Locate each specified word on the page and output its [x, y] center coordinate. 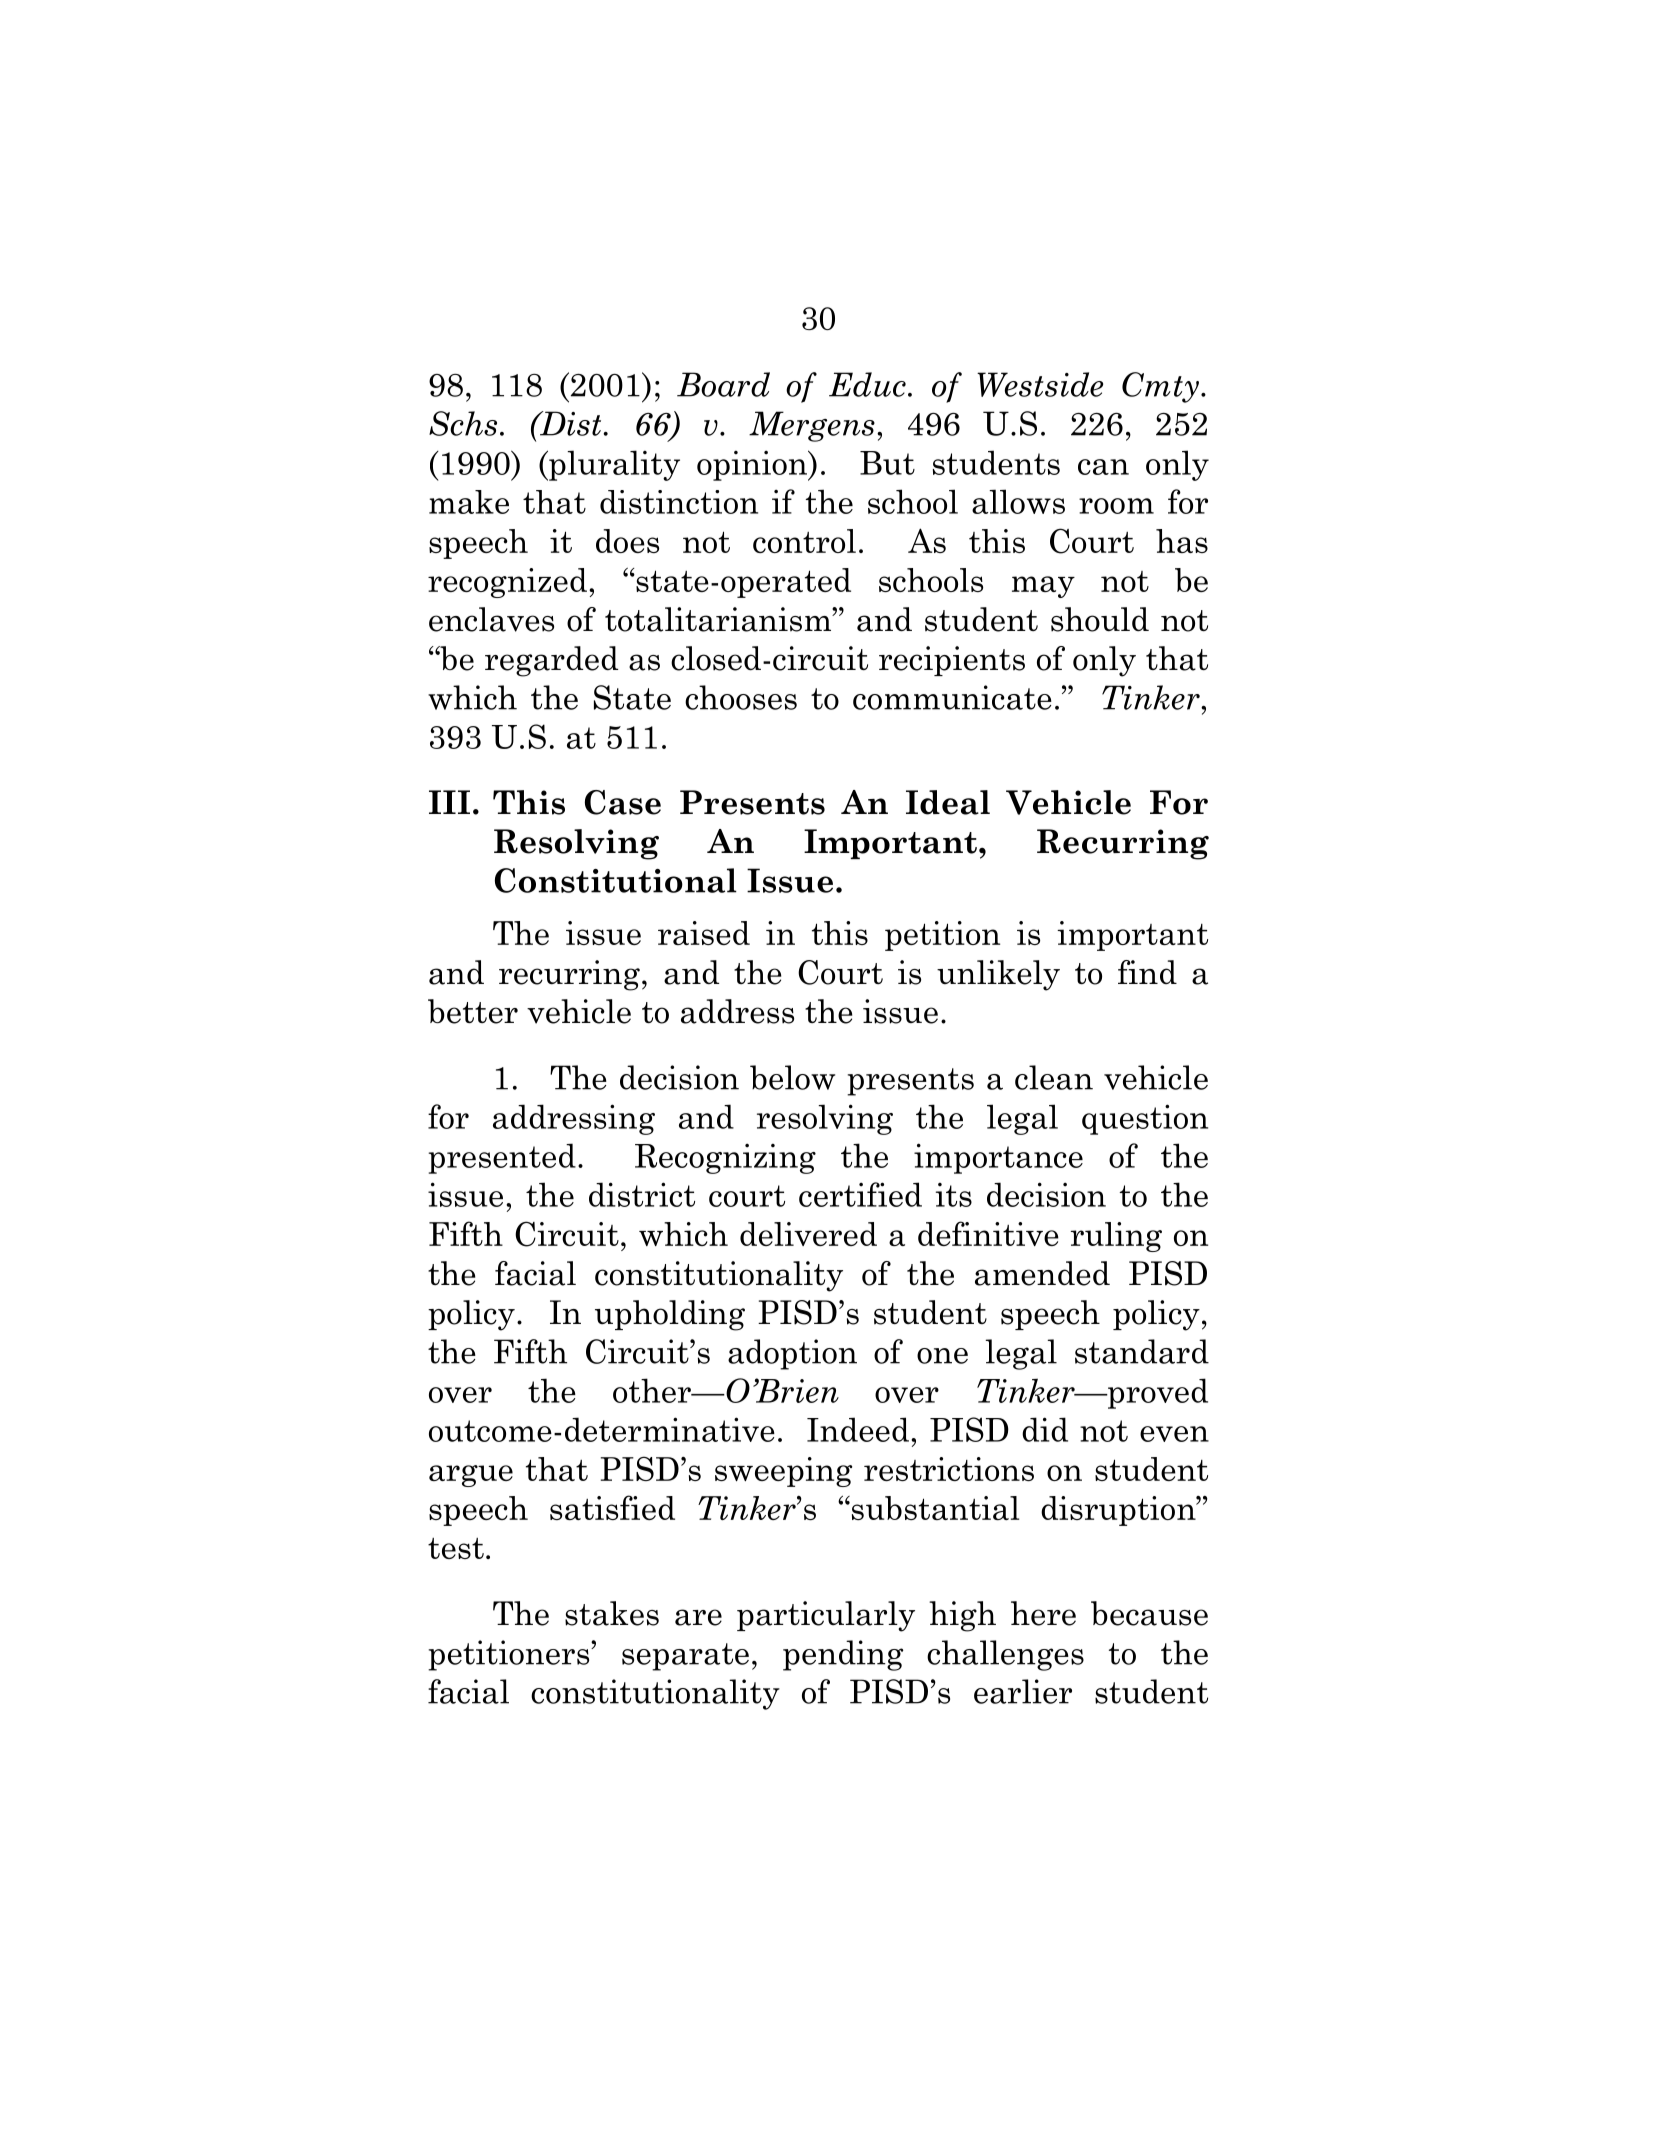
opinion [753, 465]
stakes [612, 1613]
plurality [613, 465]
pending [843, 1655]
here [1043, 1613]
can [1103, 467]
